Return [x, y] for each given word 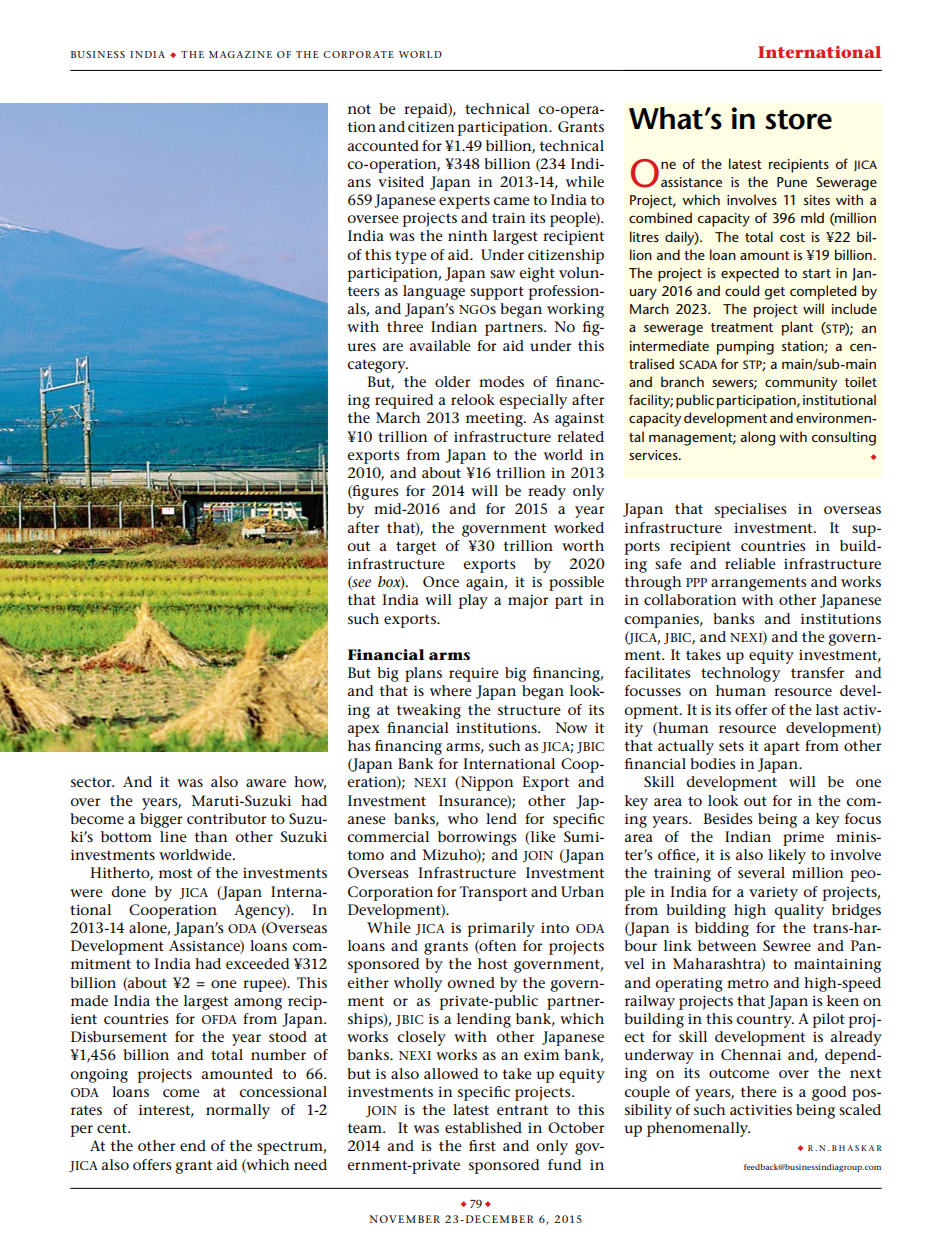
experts [464, 202]
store [798, 119]
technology [740, 674]
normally [238, 1111]
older [452, 381]
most [175, 873]
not [359, 109]
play [473, 601]
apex [364, 731]
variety [773, 894]
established [483, 1127]
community [801, 384]
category [378, 366]
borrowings [477, 838]
